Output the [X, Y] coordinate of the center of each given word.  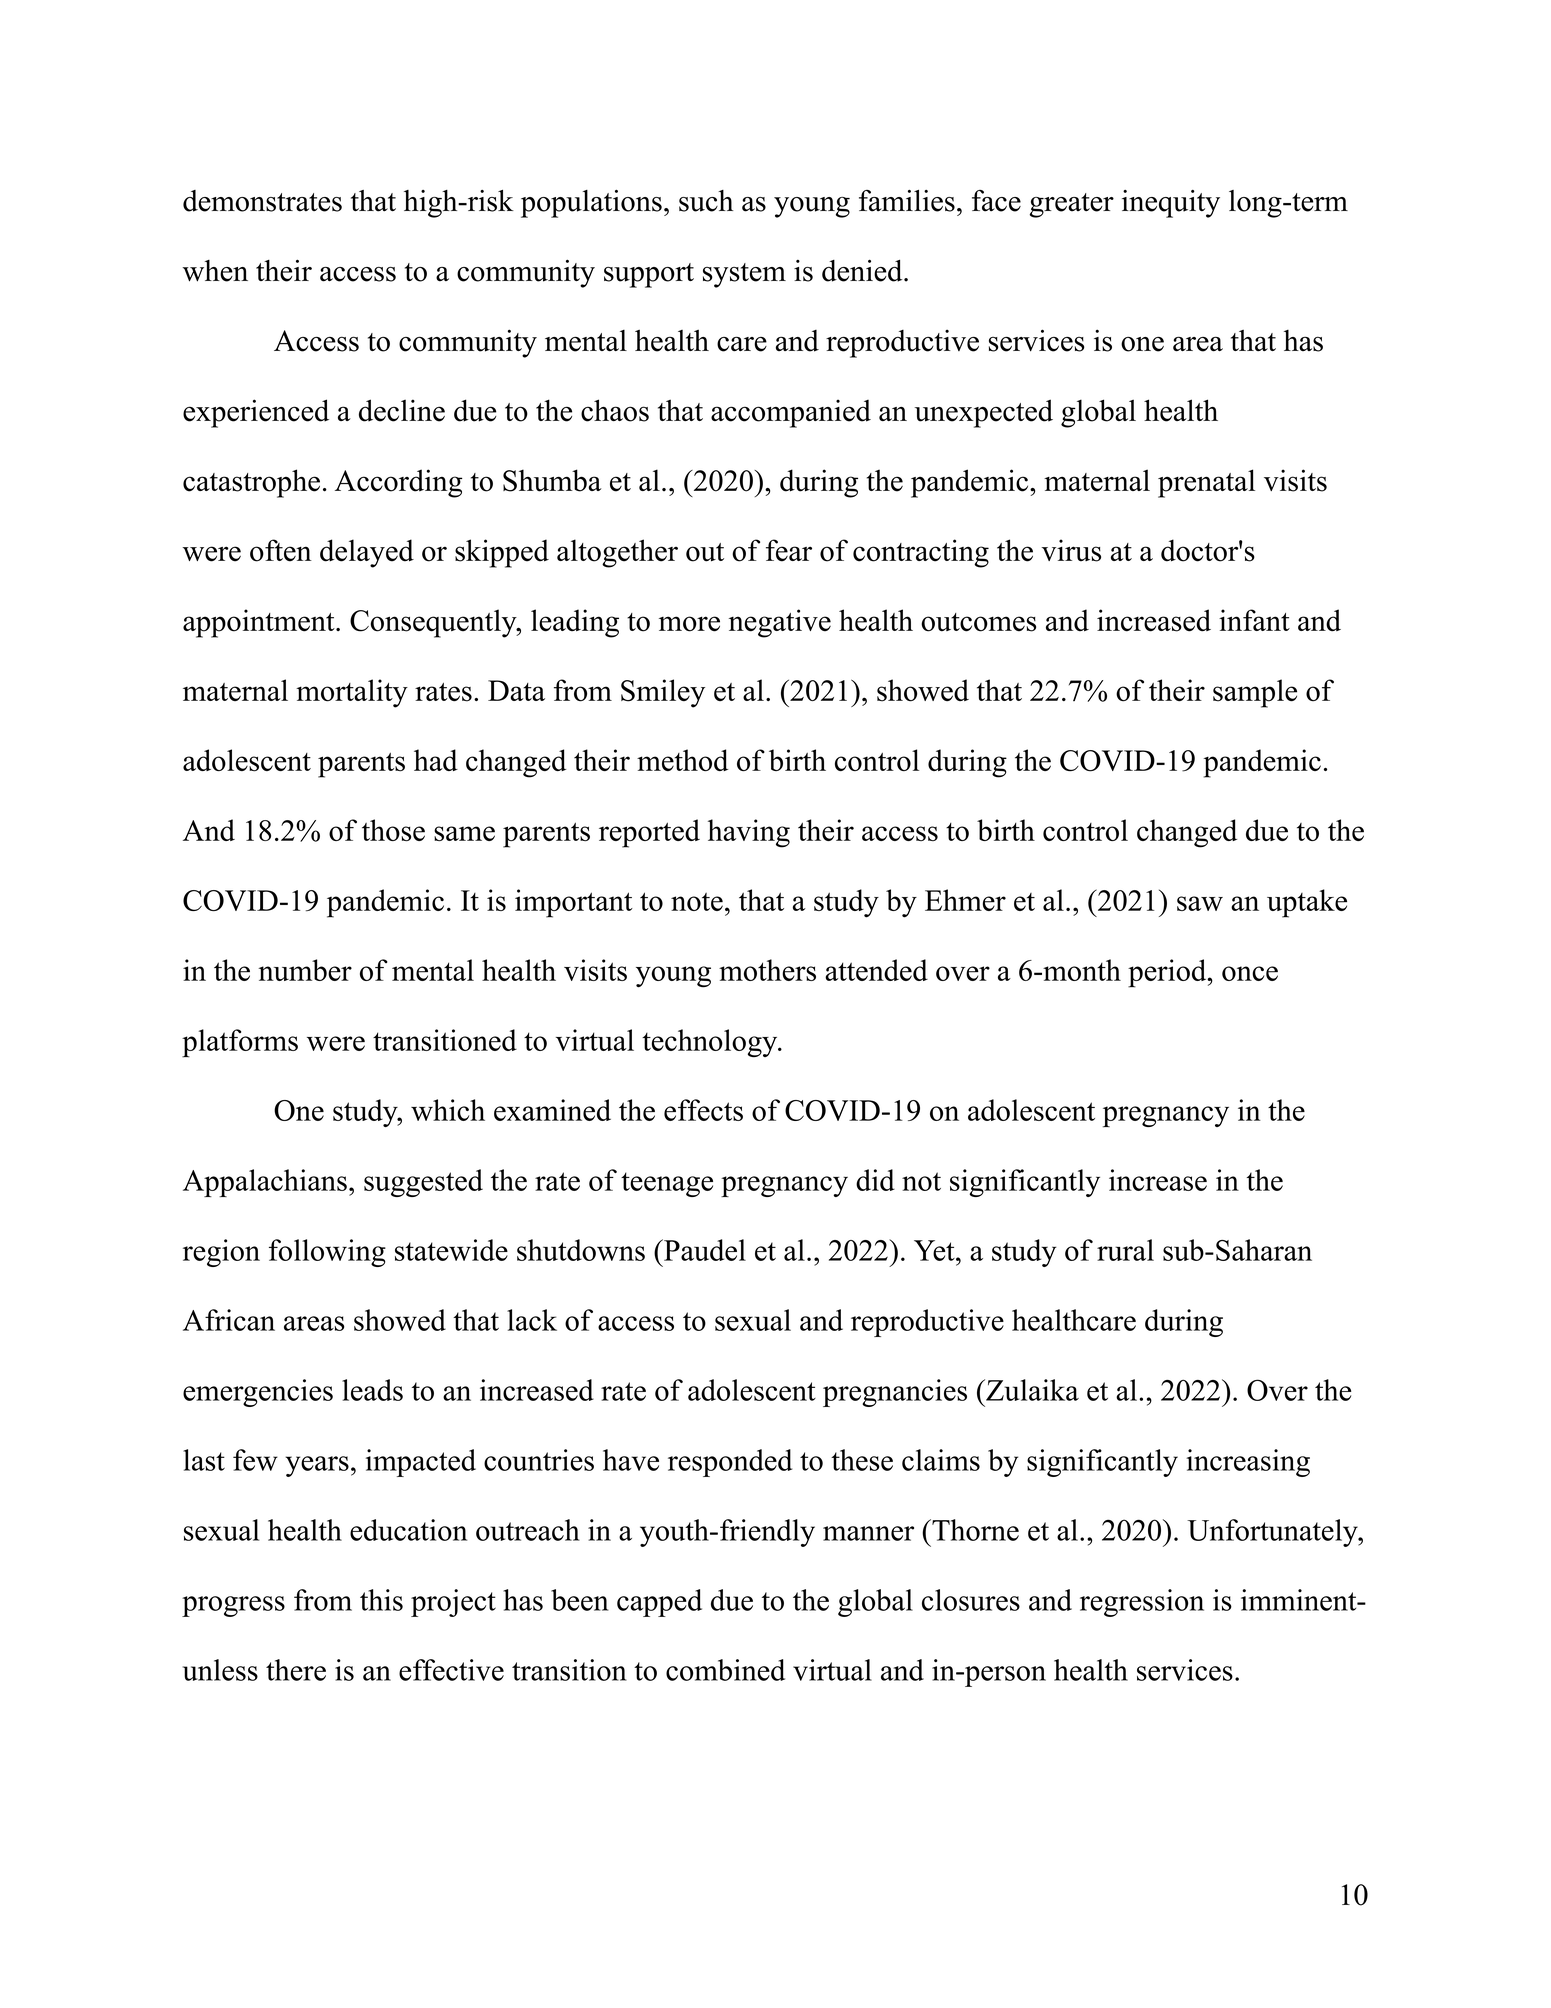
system [744, 275]
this [381, 1600]
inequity [1171, 204]
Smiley [663, 693]
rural [1125, 1250]
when [215, 271]
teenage [667, 1184]
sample [1255, 693]
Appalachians [265, 1183]
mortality [352, 693]
